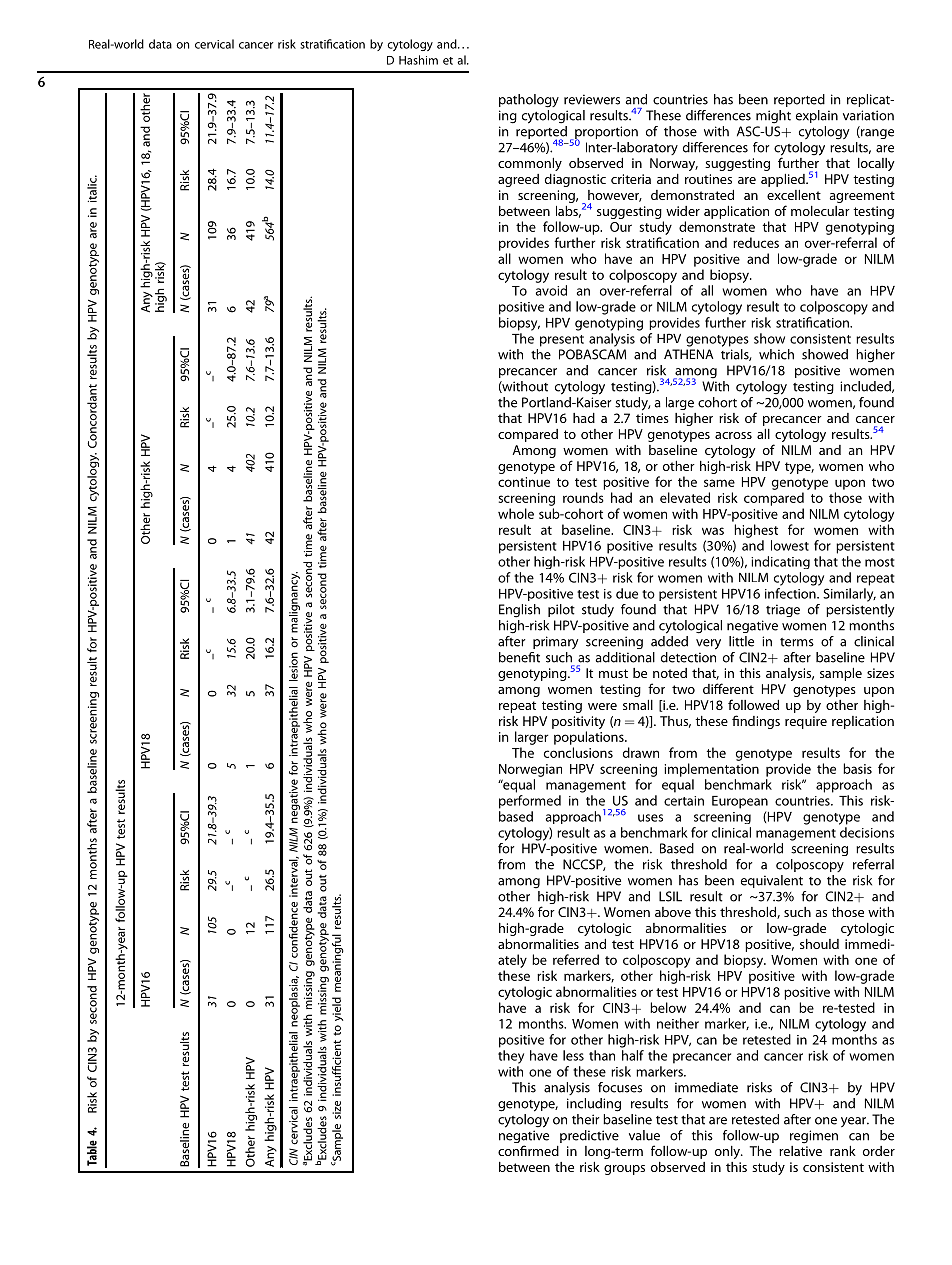 Image resolution: width=952 pixels, height=1265 pixels. What do you see at coordinates (817, 116) in the screenshot?
I see `explain` at bounding box center [817, 116].
